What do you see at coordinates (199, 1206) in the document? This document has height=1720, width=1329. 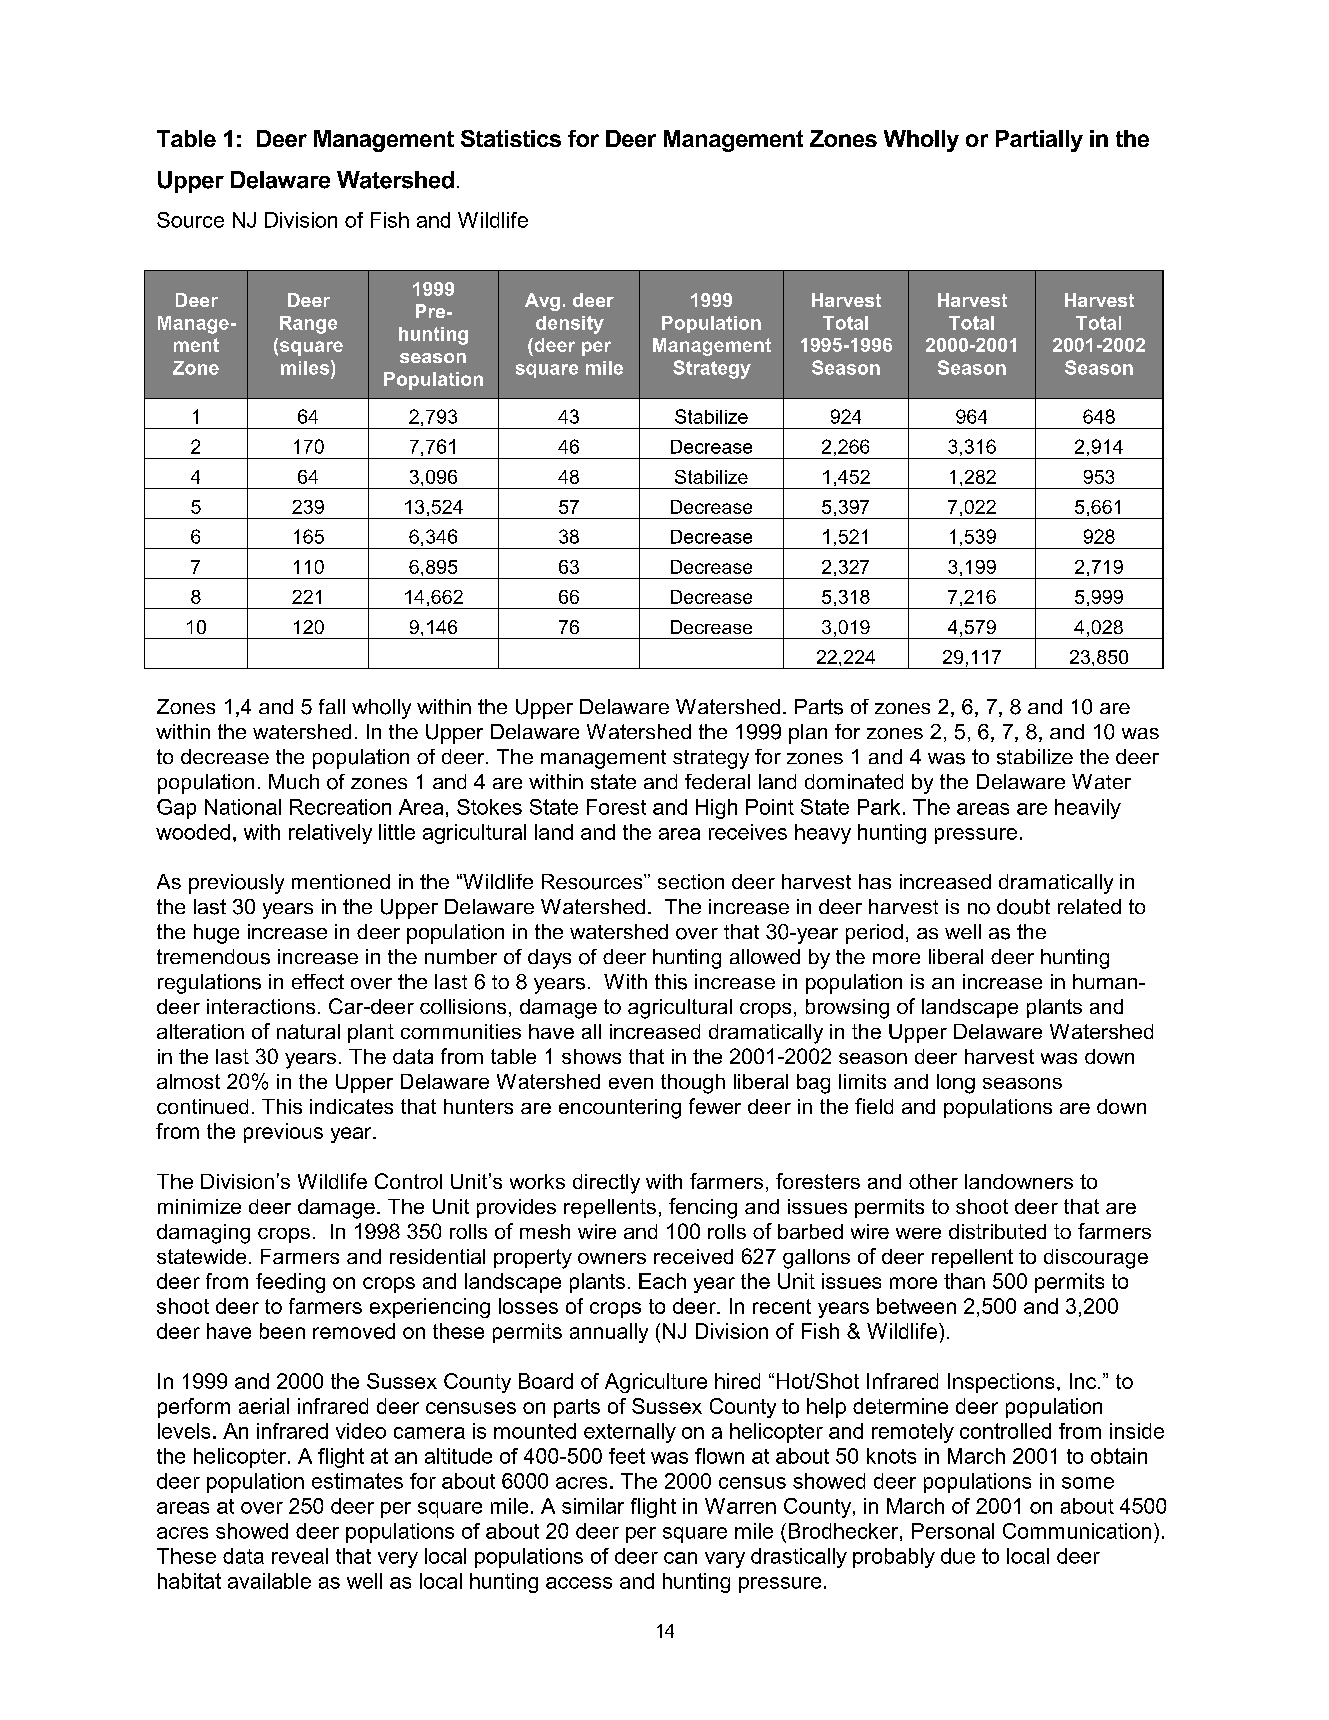 I see `minimize` at bounding box center [199, 1206].
